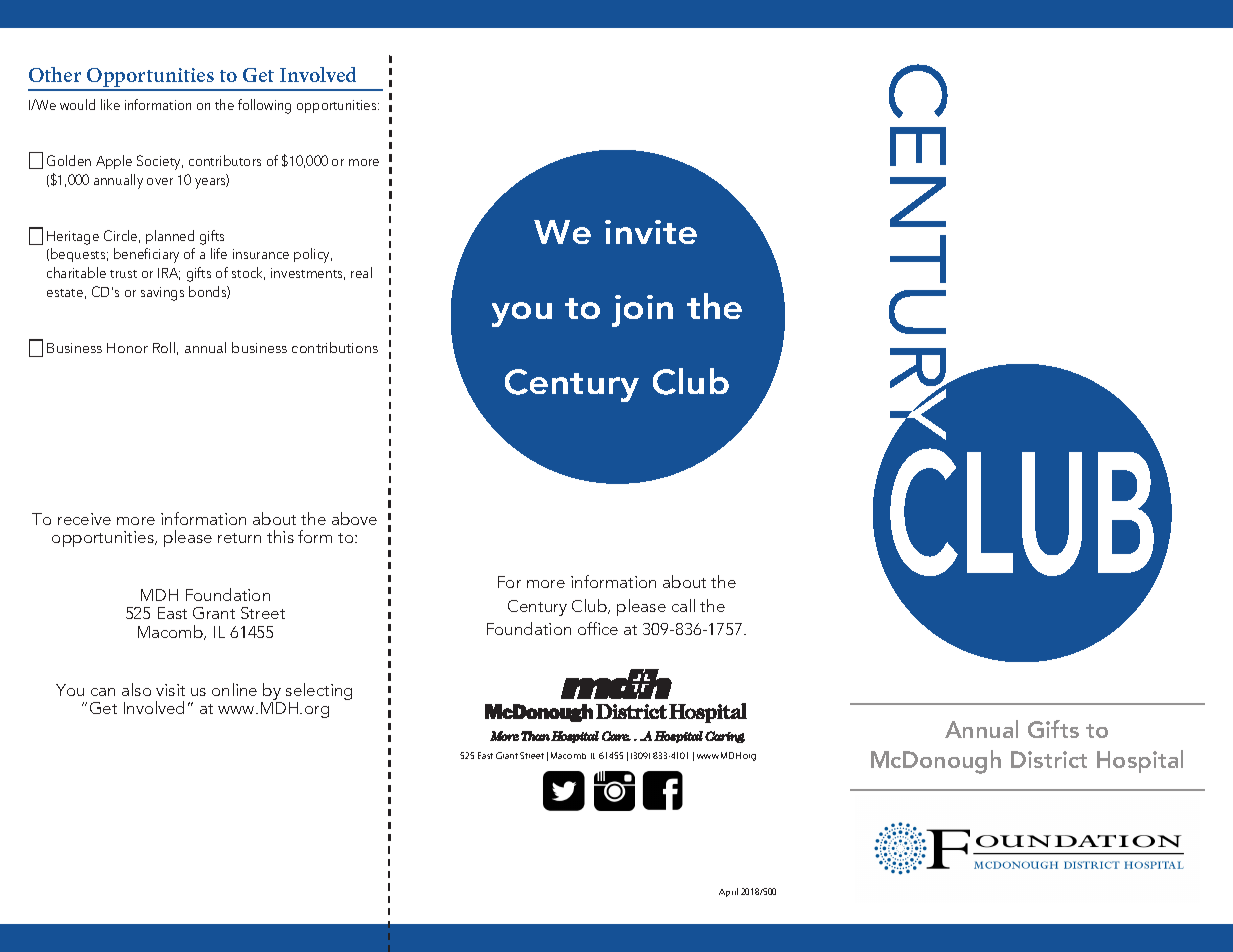 The height and width of the page is (952, 1233). Describe the element at coordinates (683, 605) in the page. I see `call` at that location.
